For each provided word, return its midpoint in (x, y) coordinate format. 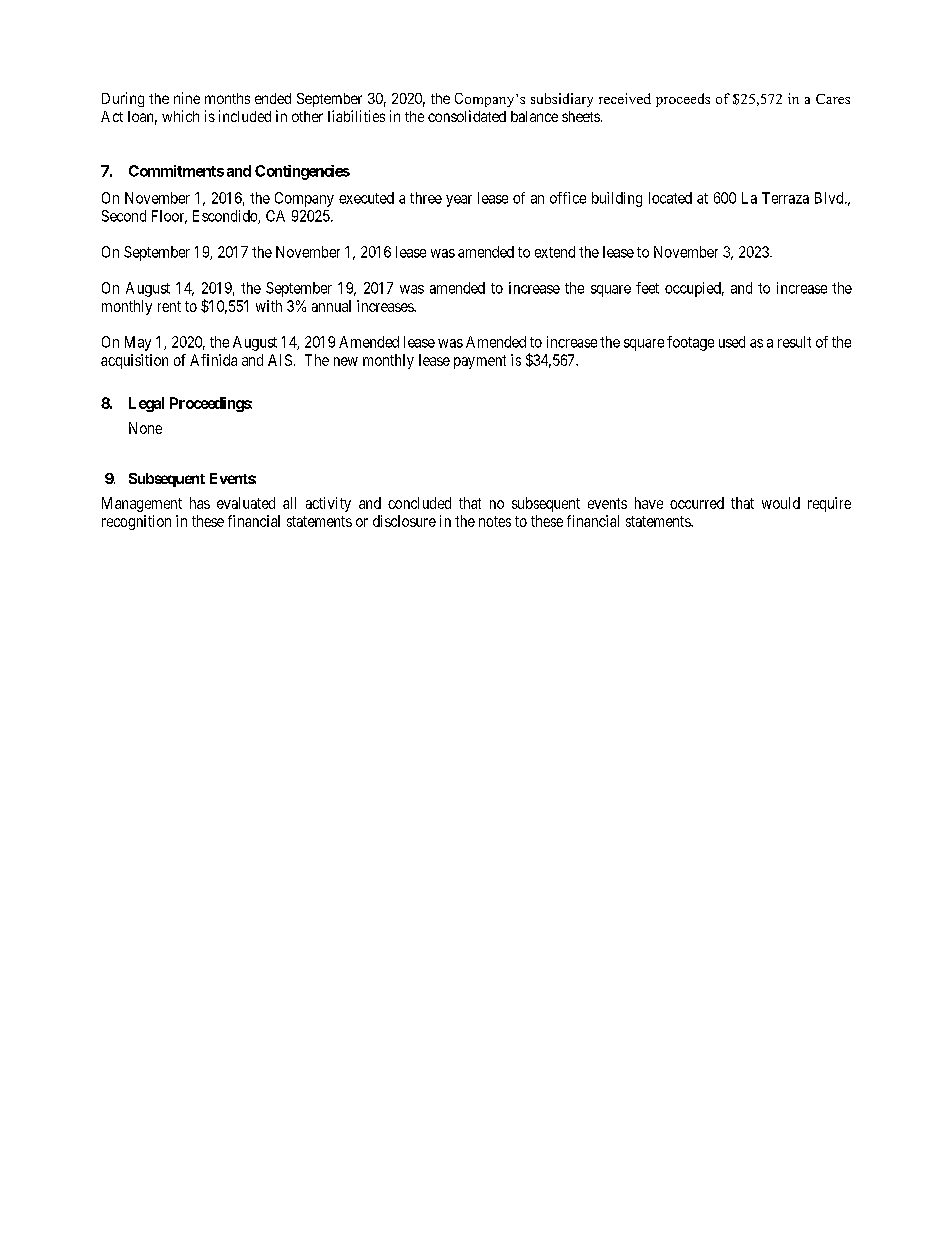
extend (555, 252)
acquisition (134, 361)
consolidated (467, 116)
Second (124, 216)
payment (480, 362)
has (200, 503)
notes (495, 521)
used (732, 342)
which (180, 116)
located (670, 198)
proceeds (683, 100)
